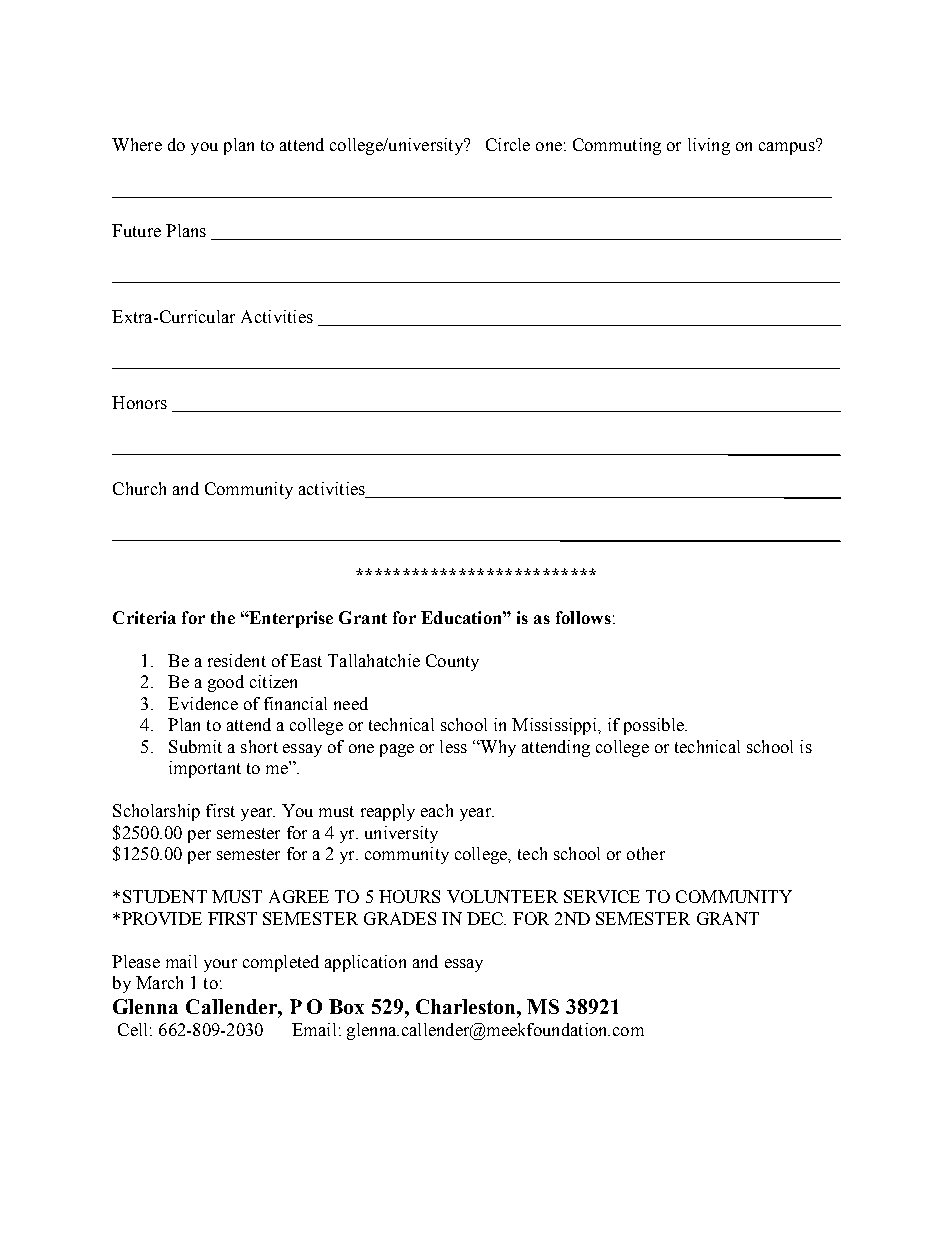 Image resolution: width=952 pixels, height=1233 pixels. Describe the element at coordinates (203, 703) in the screenshot. I see `Evidence` at that location.
